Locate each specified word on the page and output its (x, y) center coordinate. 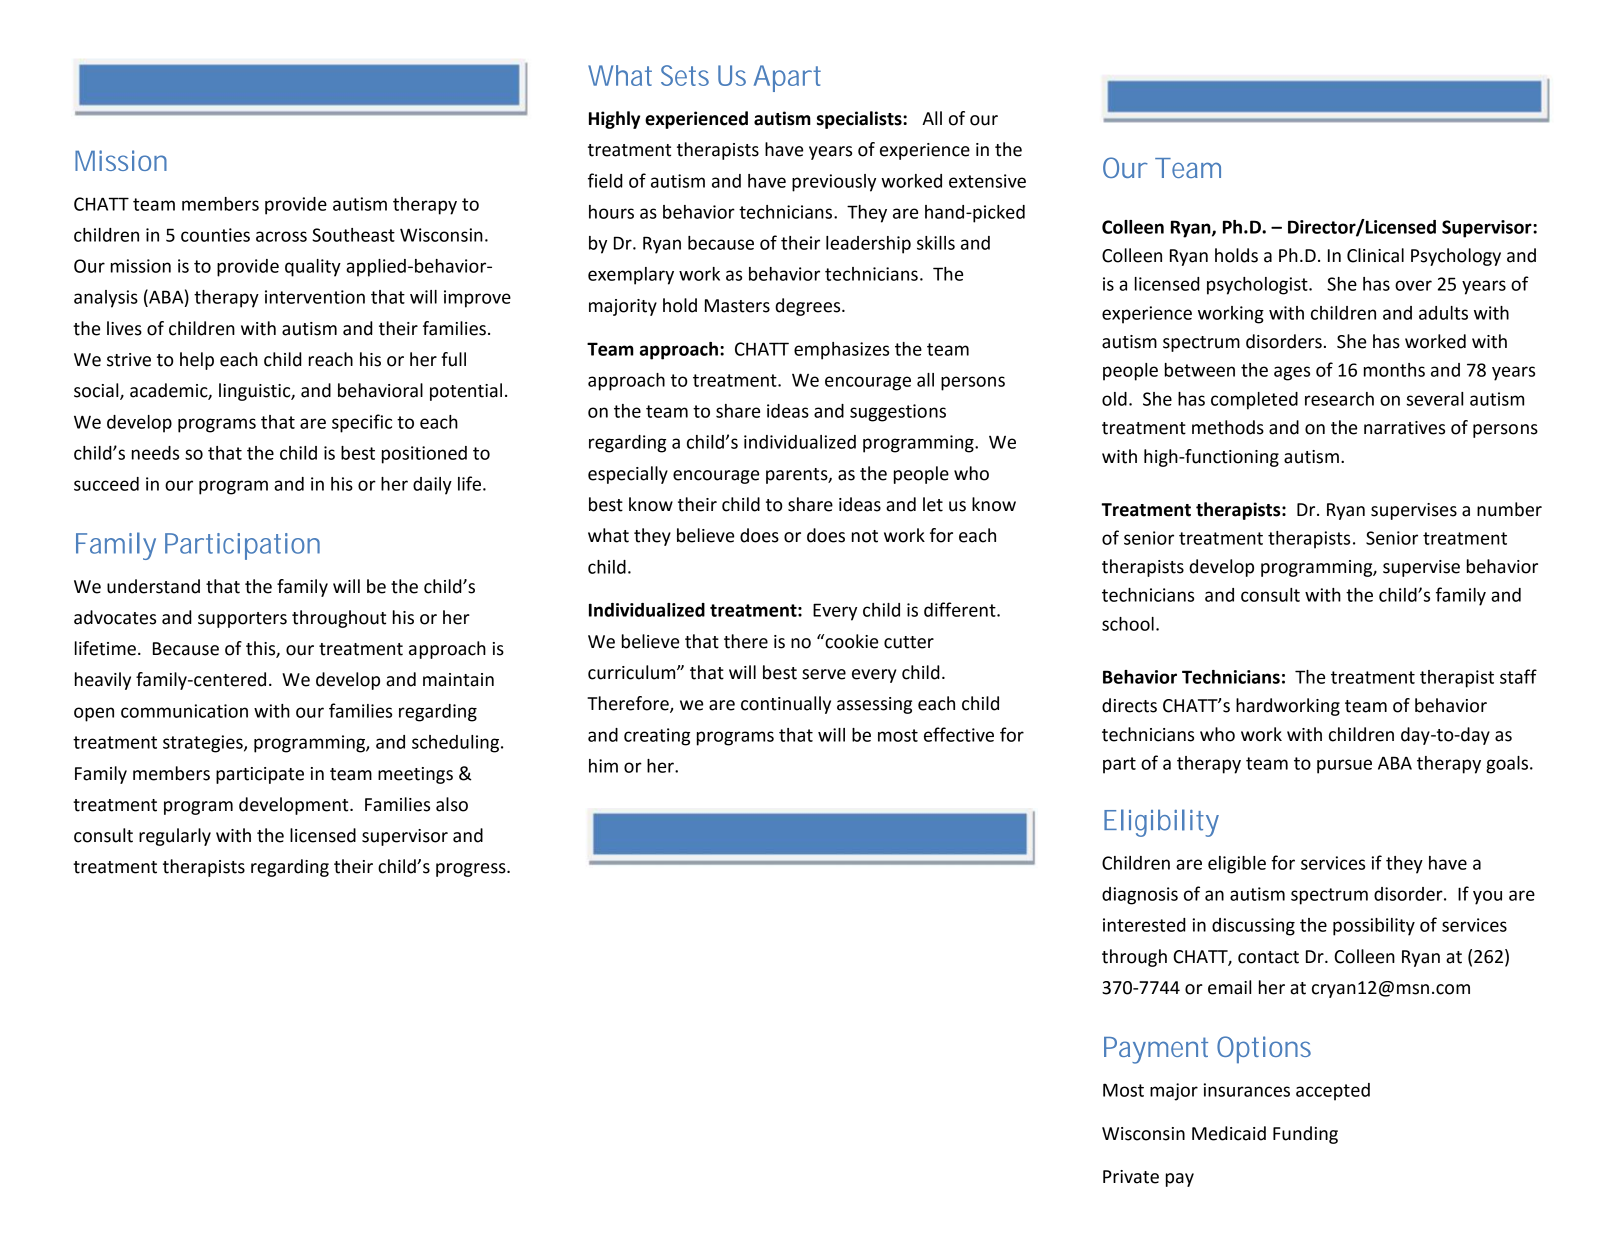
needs (155, 453)
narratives (1404, 428)
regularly (175, 837)
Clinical (1375, 255)
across (281, 236)
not (865, 536)
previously (834, 183)
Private (1131, 1177)
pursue (1344, 766)
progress (472, 870)
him (603, 766)
